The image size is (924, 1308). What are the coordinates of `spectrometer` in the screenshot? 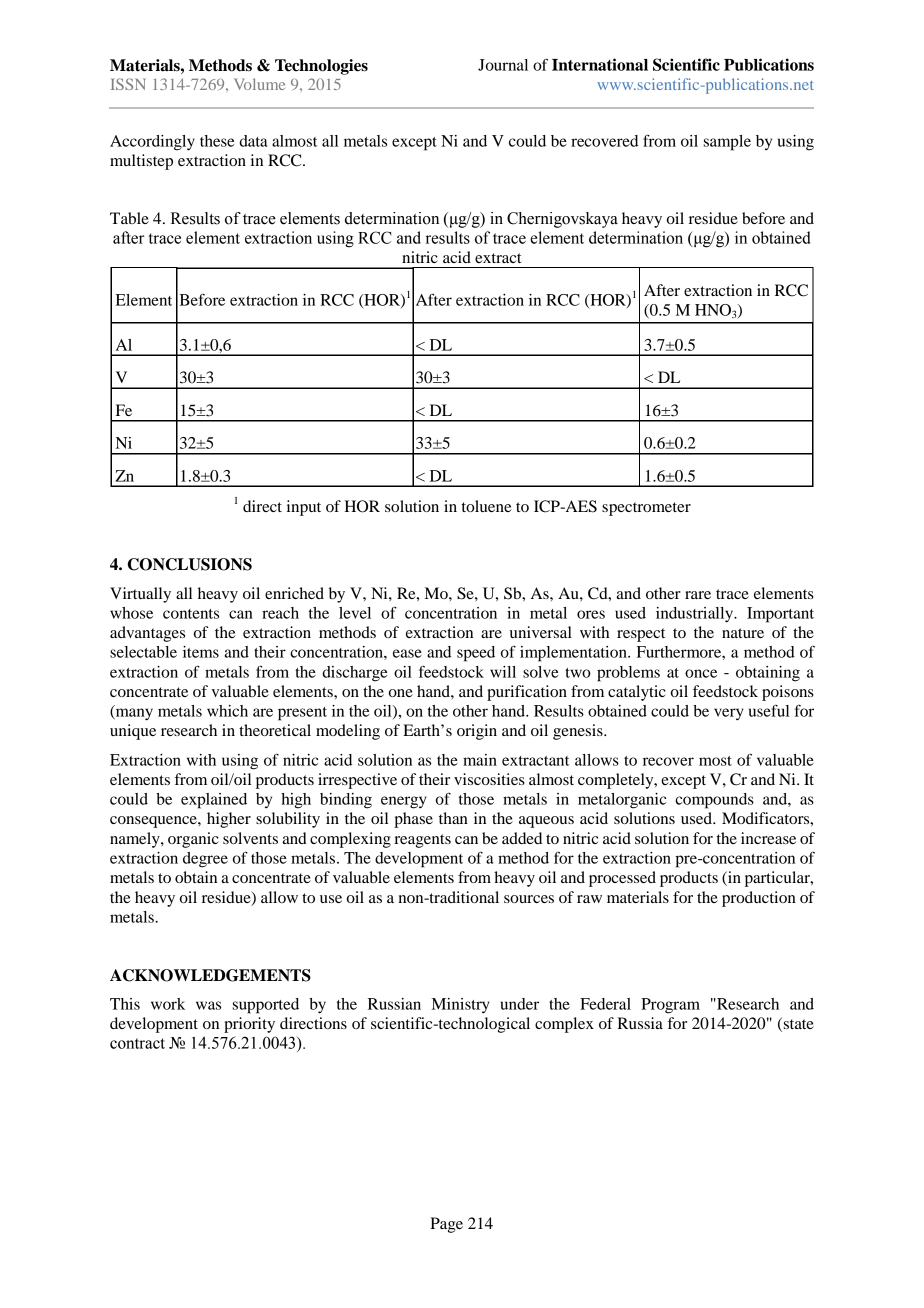 It's located at (646, 509).
